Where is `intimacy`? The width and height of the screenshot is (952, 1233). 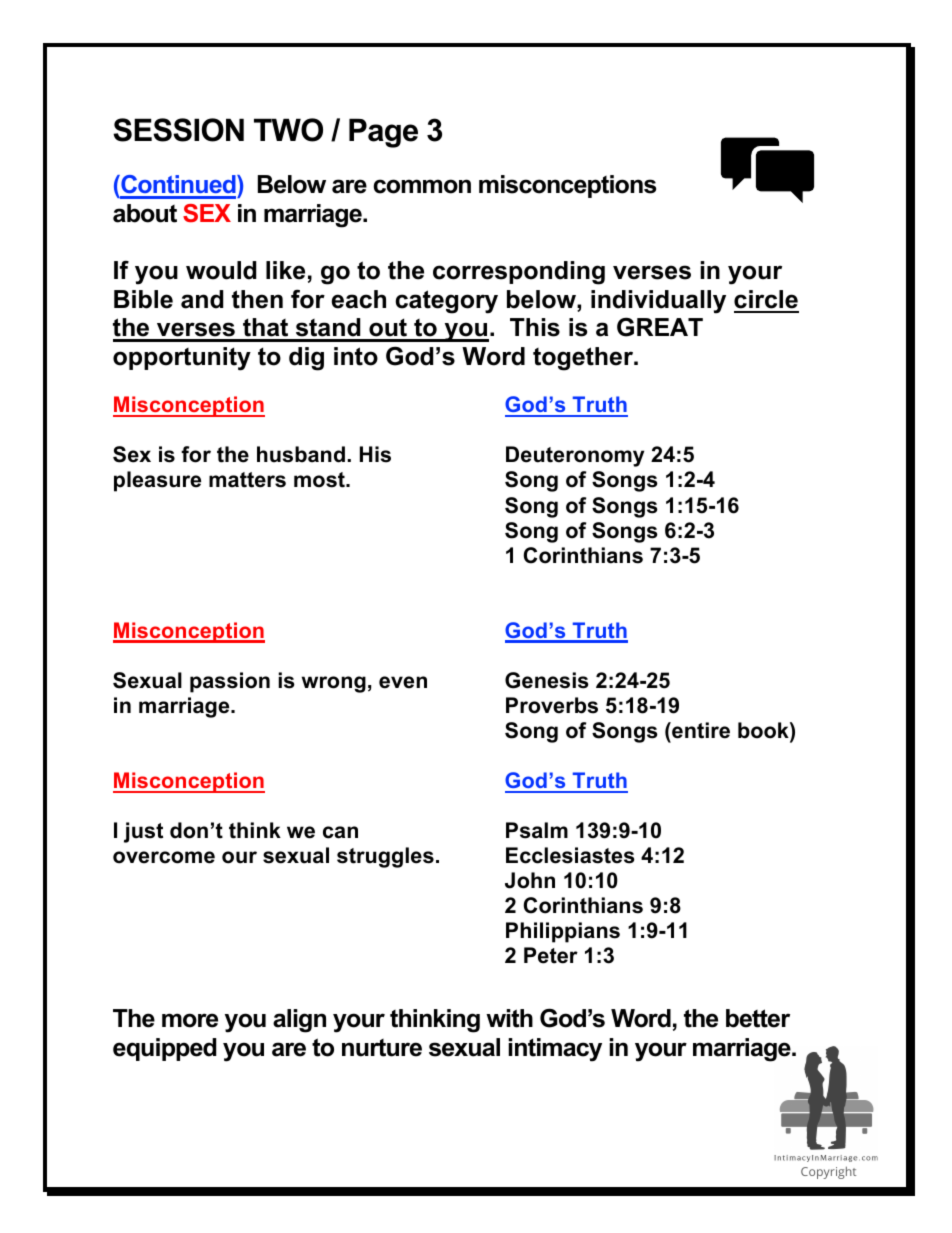
intimacy is located at coordinates (555, 1050).
